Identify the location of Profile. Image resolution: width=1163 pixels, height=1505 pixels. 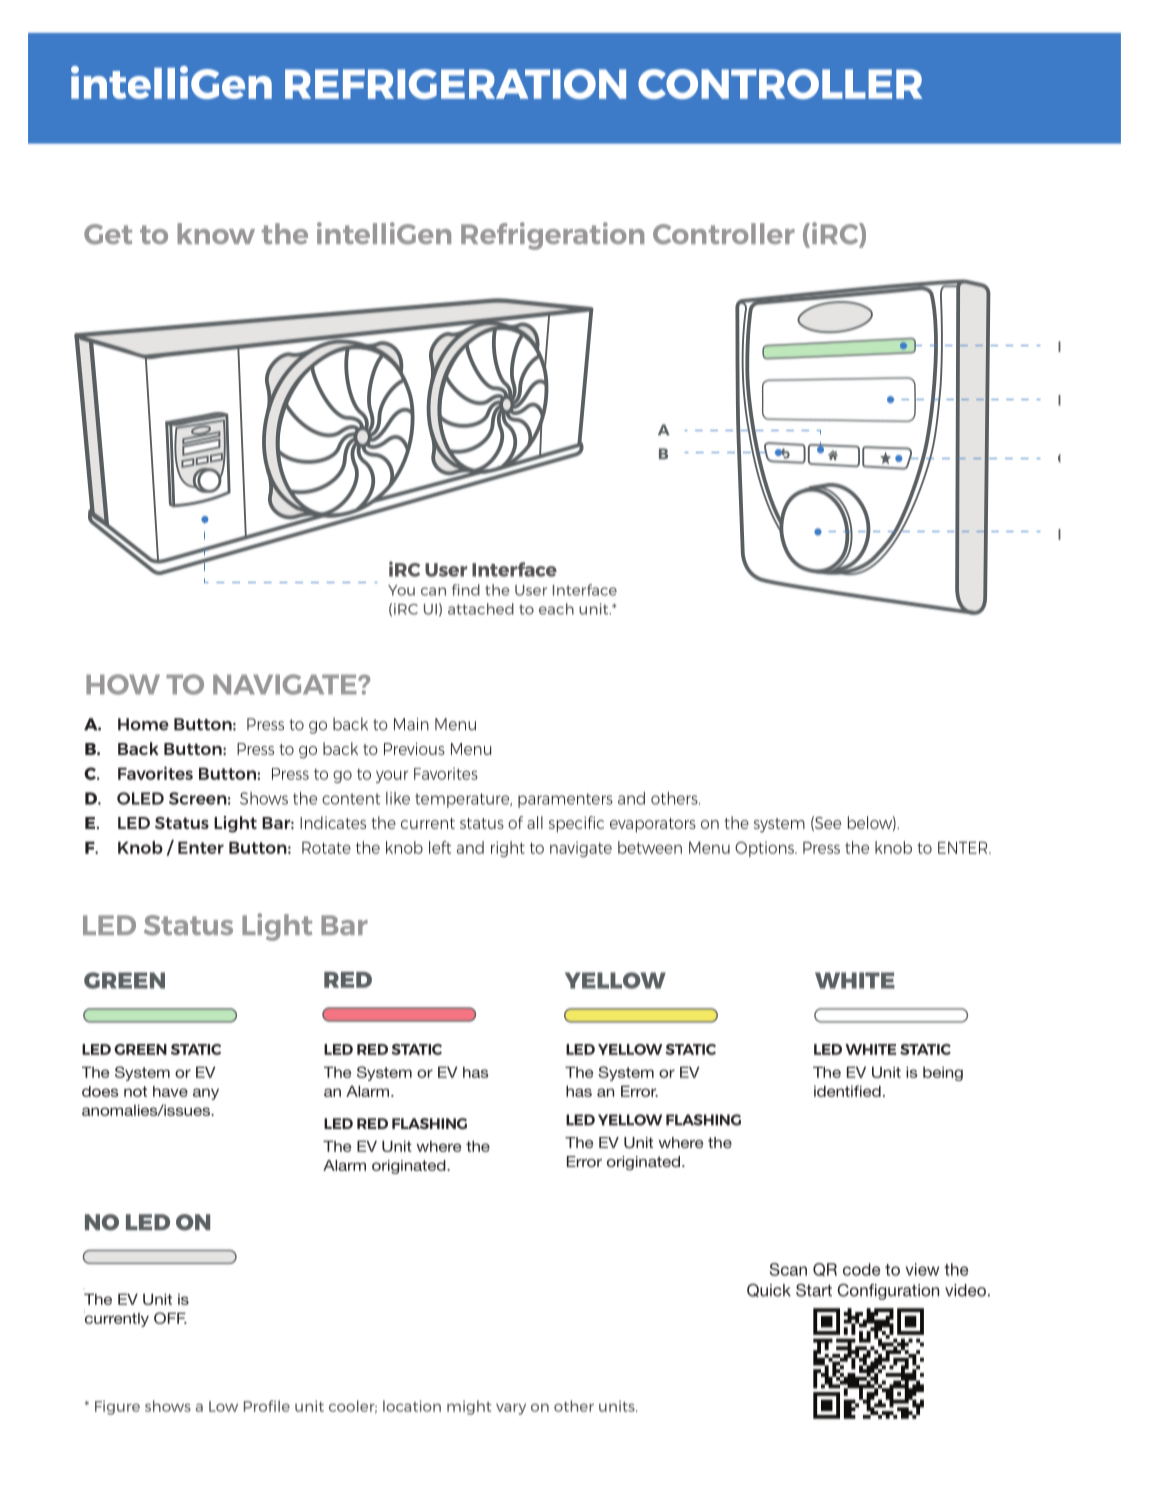
(267, 1406).
